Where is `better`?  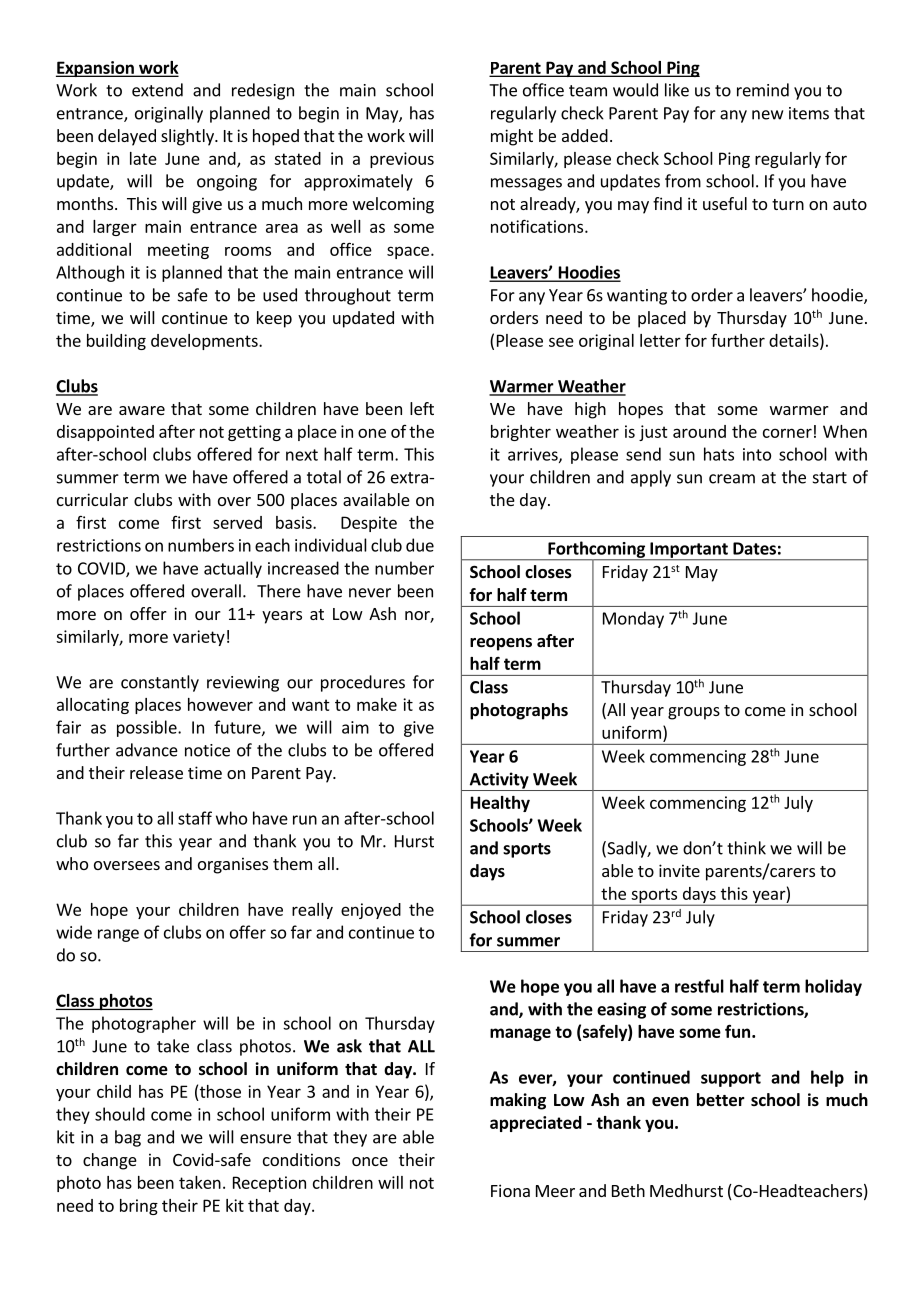
better is located at coordinates (721, 1100).
